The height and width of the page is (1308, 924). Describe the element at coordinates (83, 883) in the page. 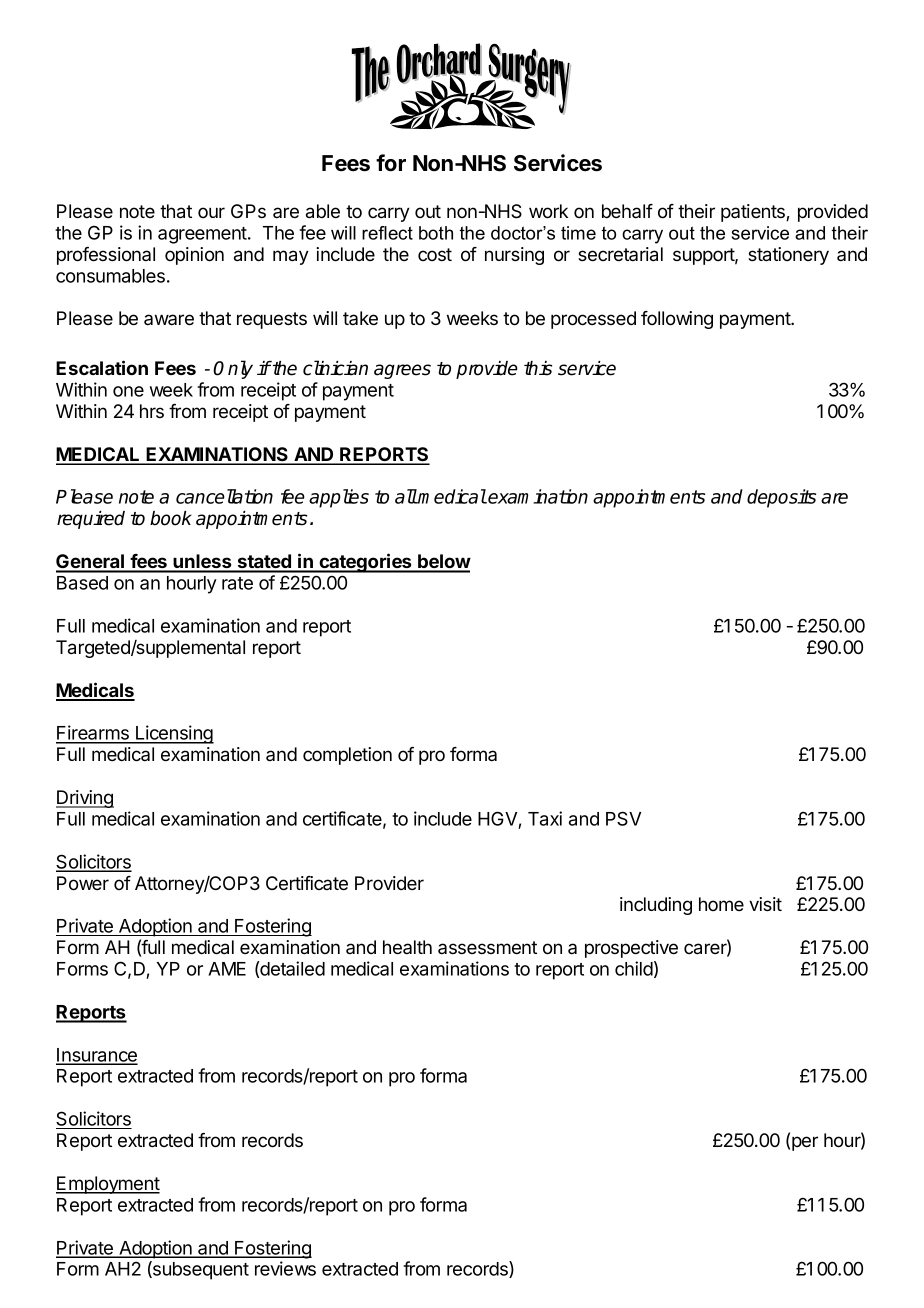

I see `Power` at that location.
